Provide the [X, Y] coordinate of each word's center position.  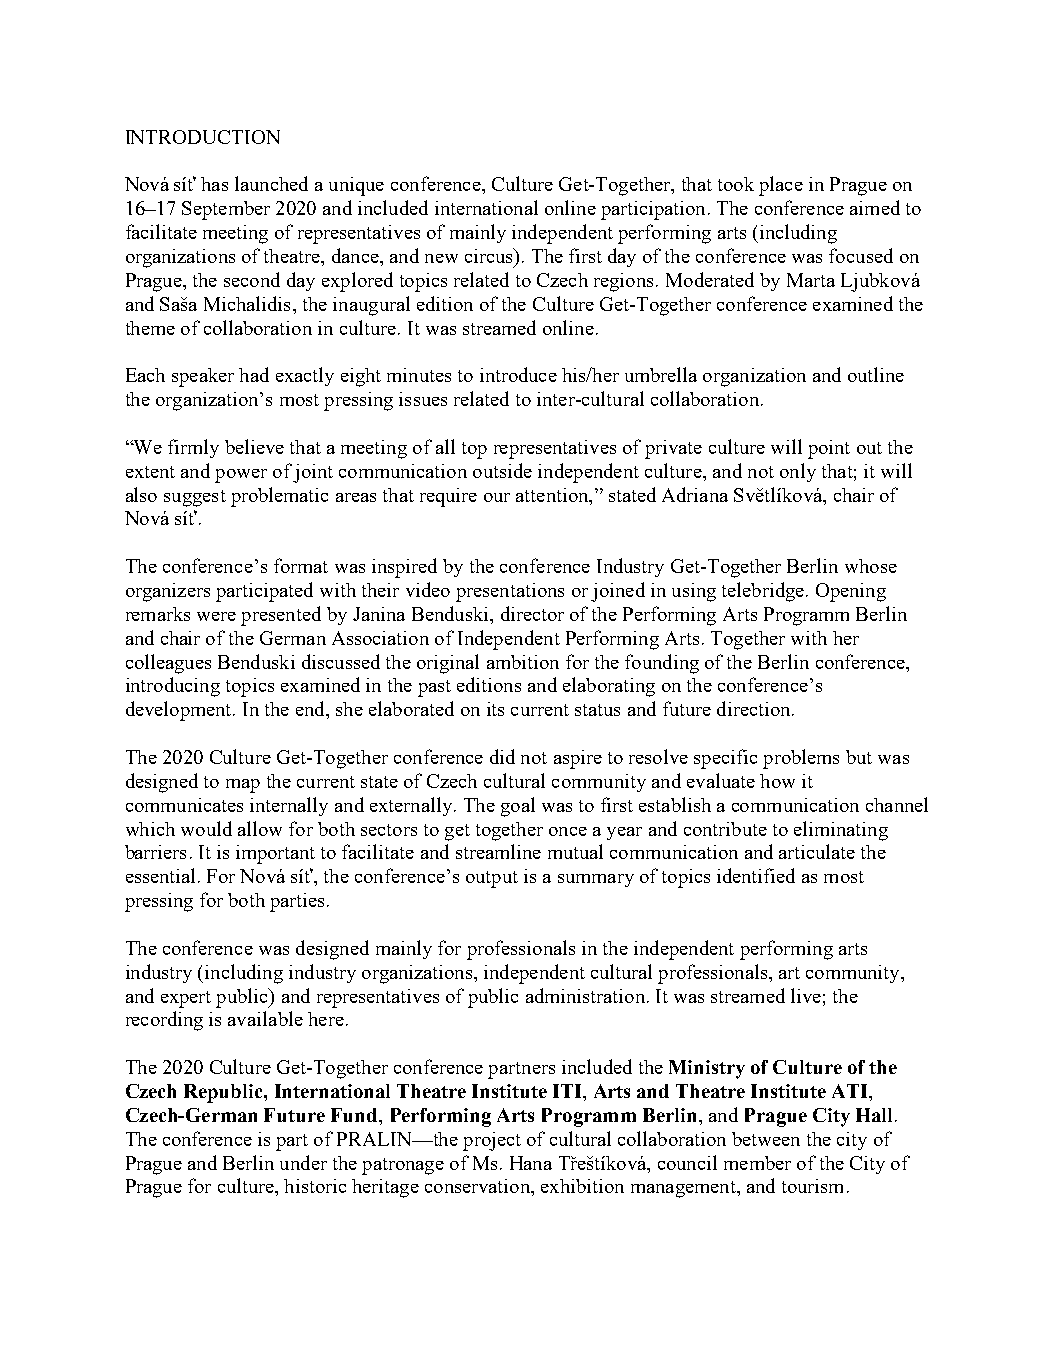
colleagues [168, 664]
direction [755, 708]
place [781, 186]
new [441, 258]
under [303, 1162]
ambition [523, 662]
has [214, 184]
